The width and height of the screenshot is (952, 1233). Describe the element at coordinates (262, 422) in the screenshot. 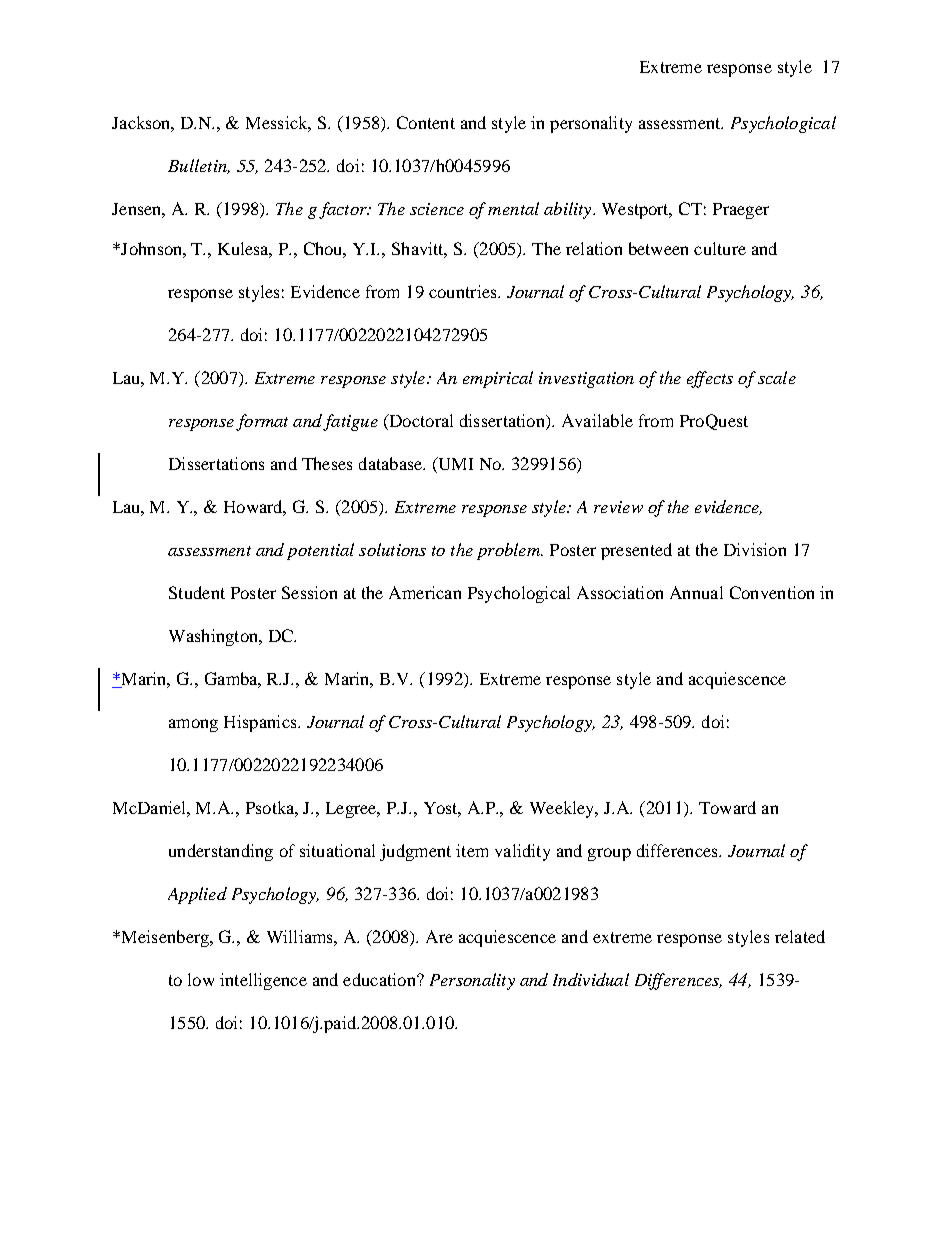

I see `format` at that location.
